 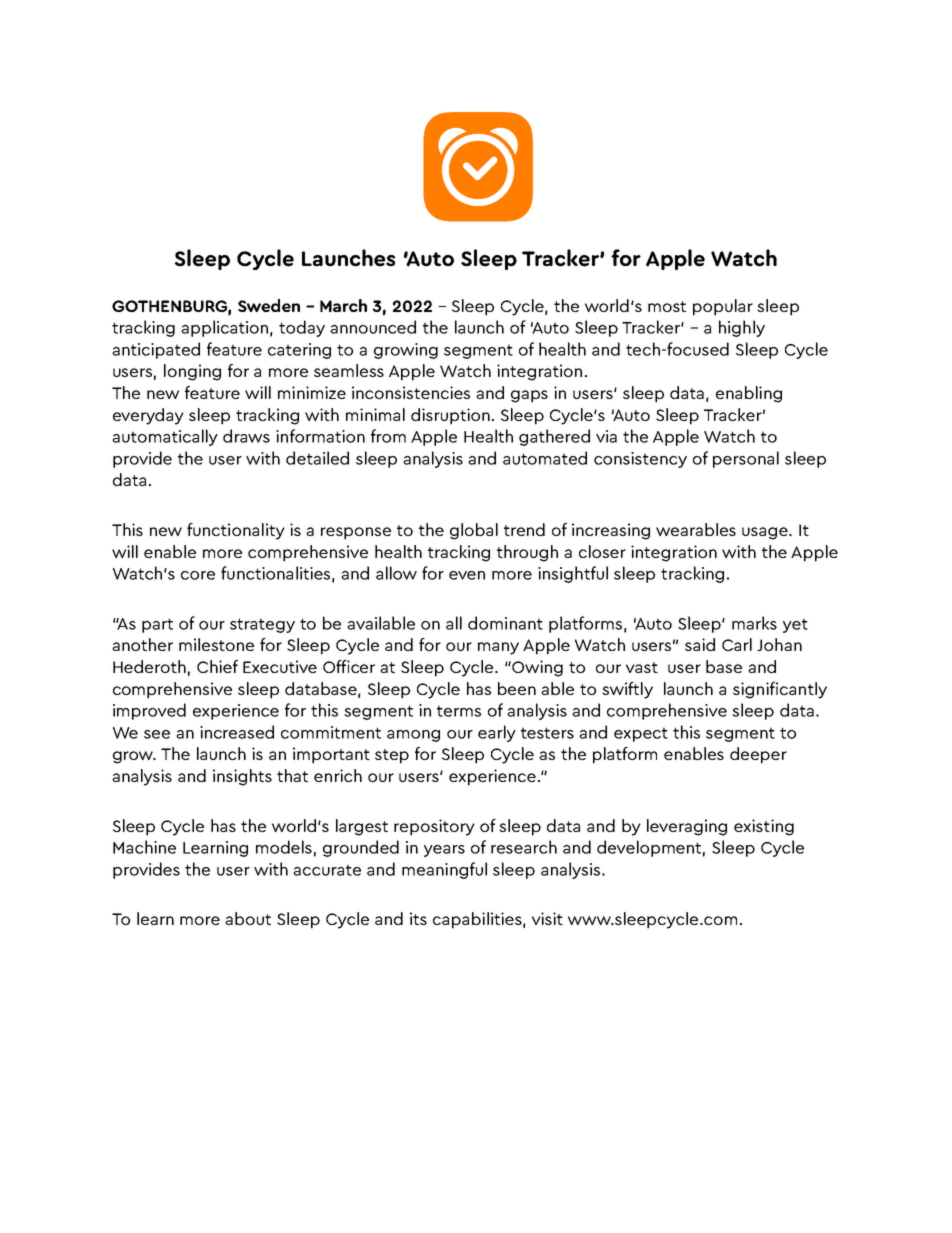 What do you see at coordinates (687, 827) in the screenshot?
I see `leveraging` at bounding box center [687, 827].
